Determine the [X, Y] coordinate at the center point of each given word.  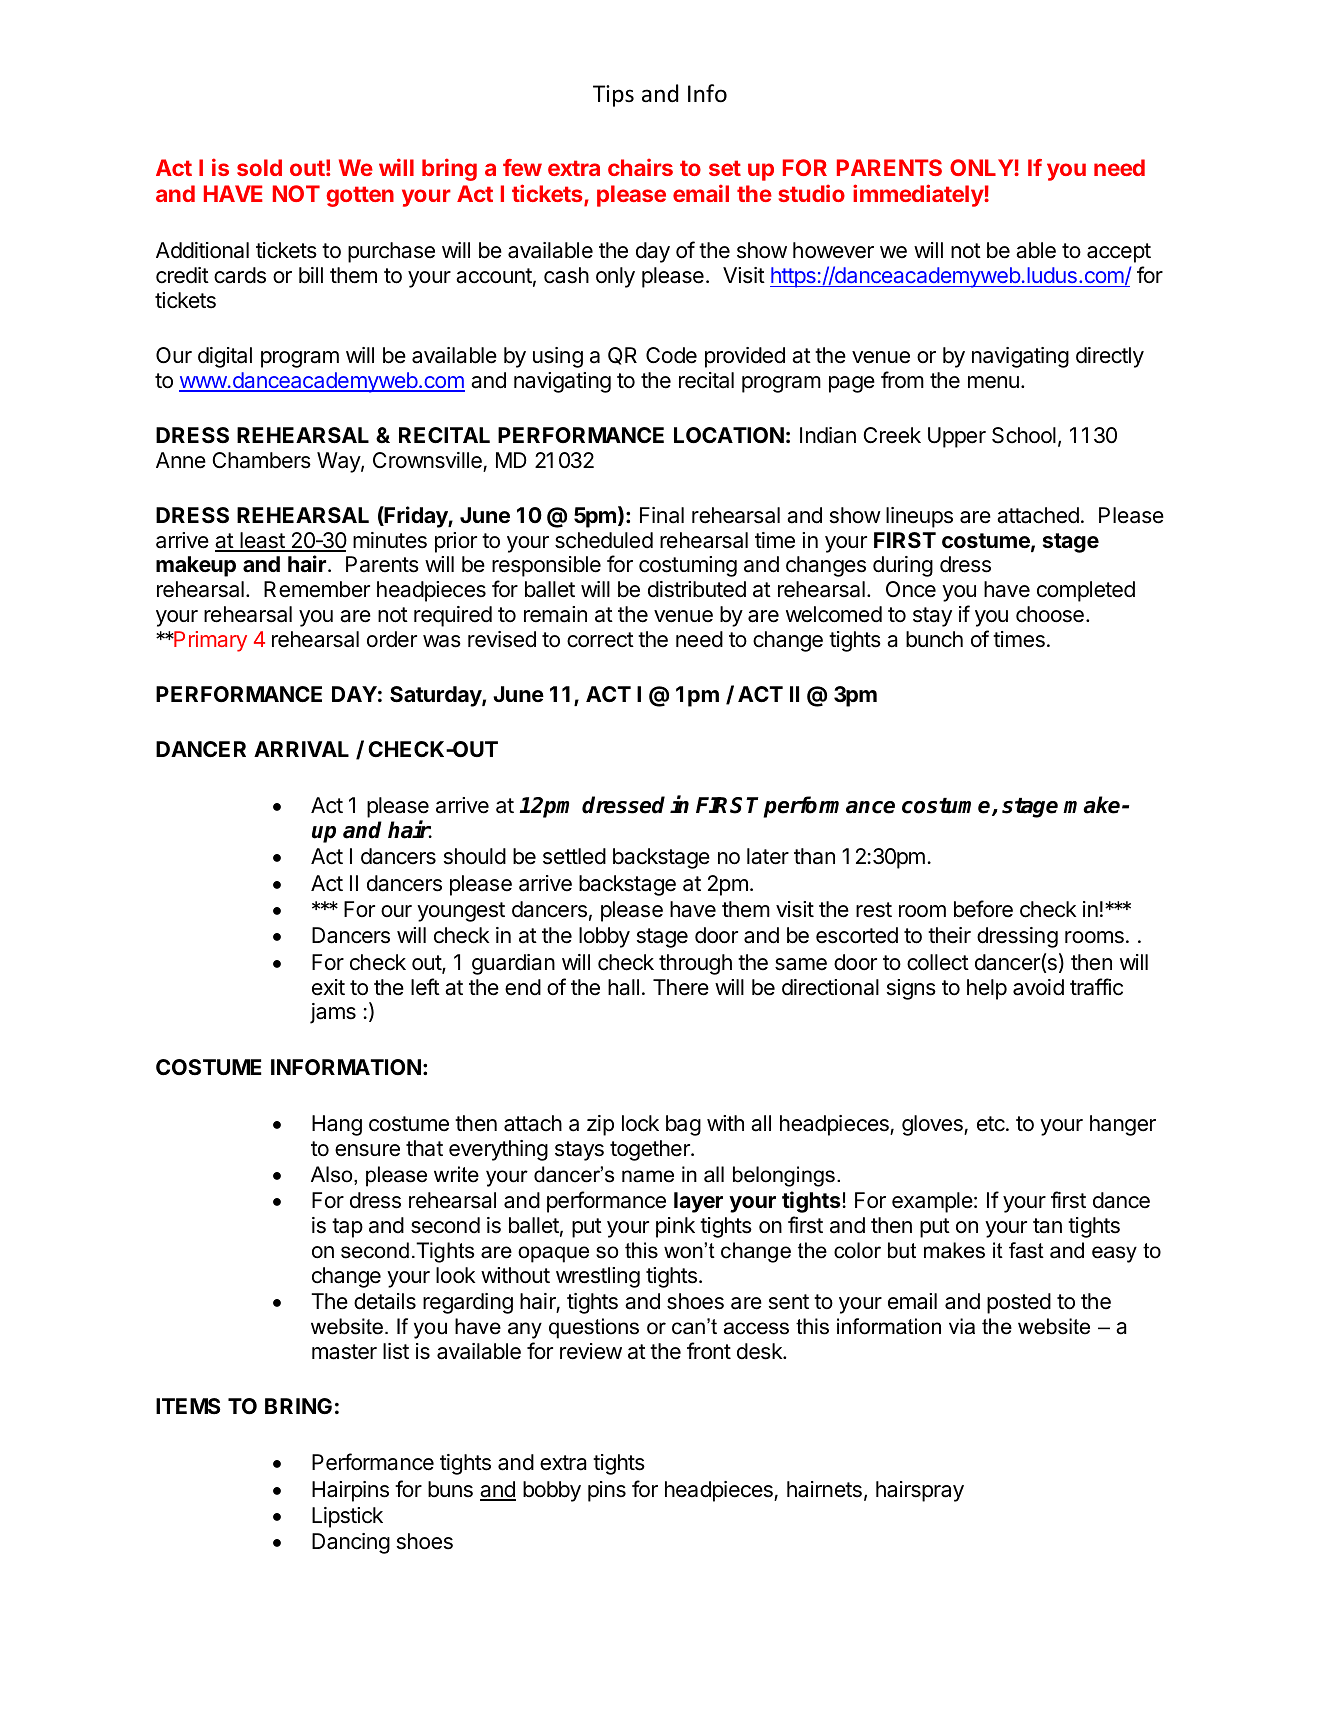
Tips [613, 96]
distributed [697, 589]
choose [1050, 614]
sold [259, 167]
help [987, 989]
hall [623, 987]
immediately [919, 195]
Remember [317, 589]
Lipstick [347, 1517]
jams [333, 1013]
